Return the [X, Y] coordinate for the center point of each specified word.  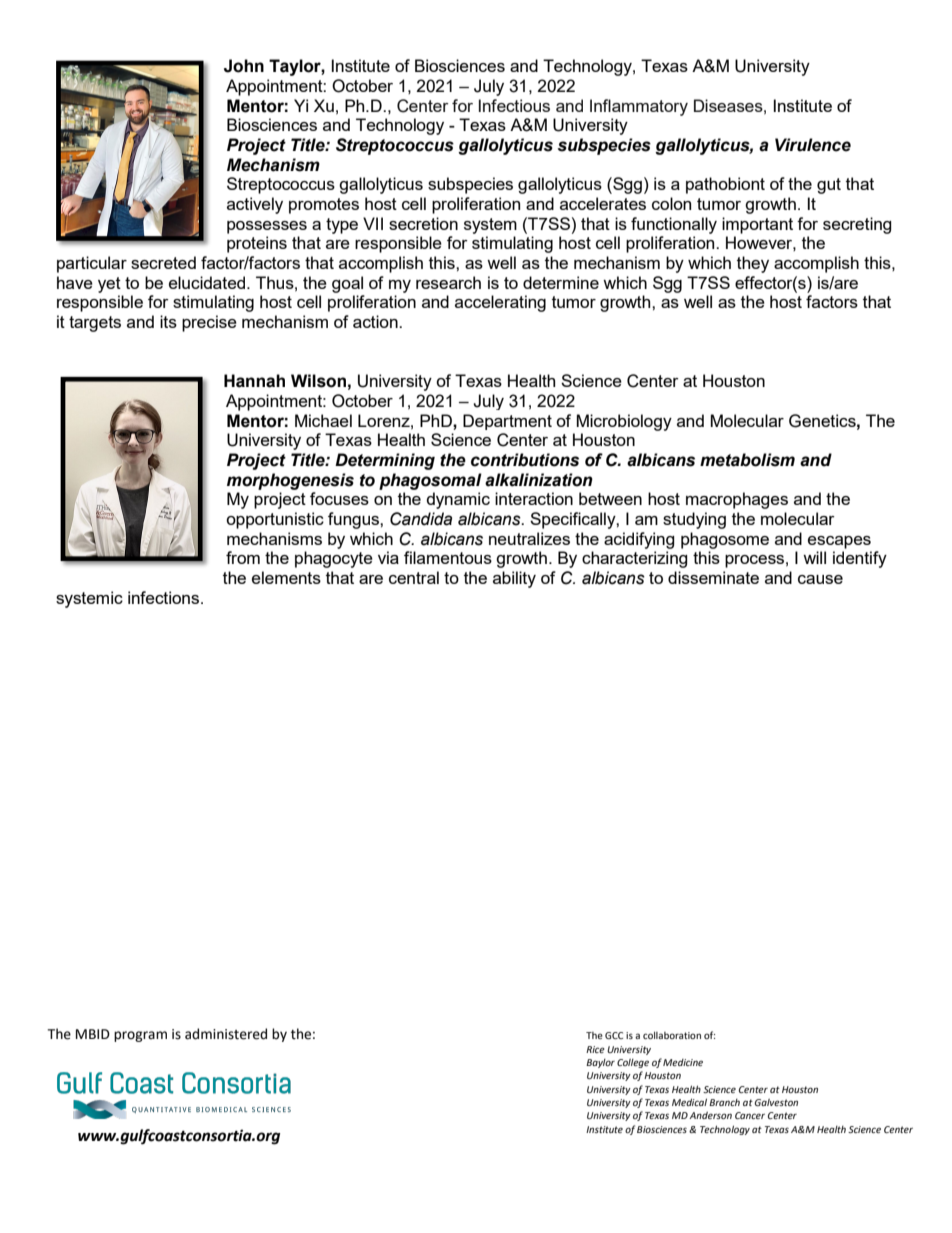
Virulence [813, 145]
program [140, 1036]
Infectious [514, 105]
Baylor [600, 1063]
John [244, 66]
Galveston [776, 1102]
